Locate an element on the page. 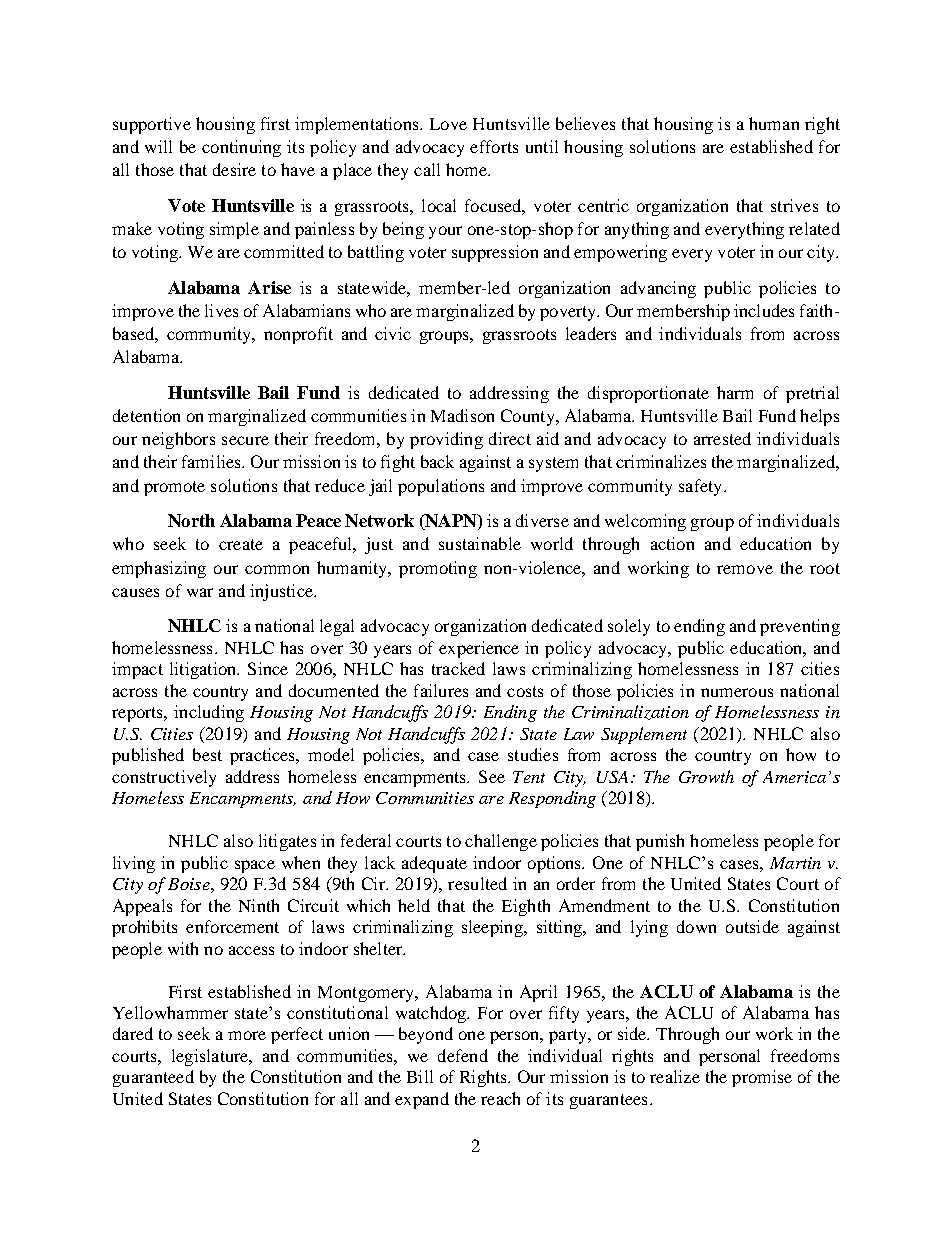 The image size is (952, 1233). efforts is located at coordinates (494, 146).
